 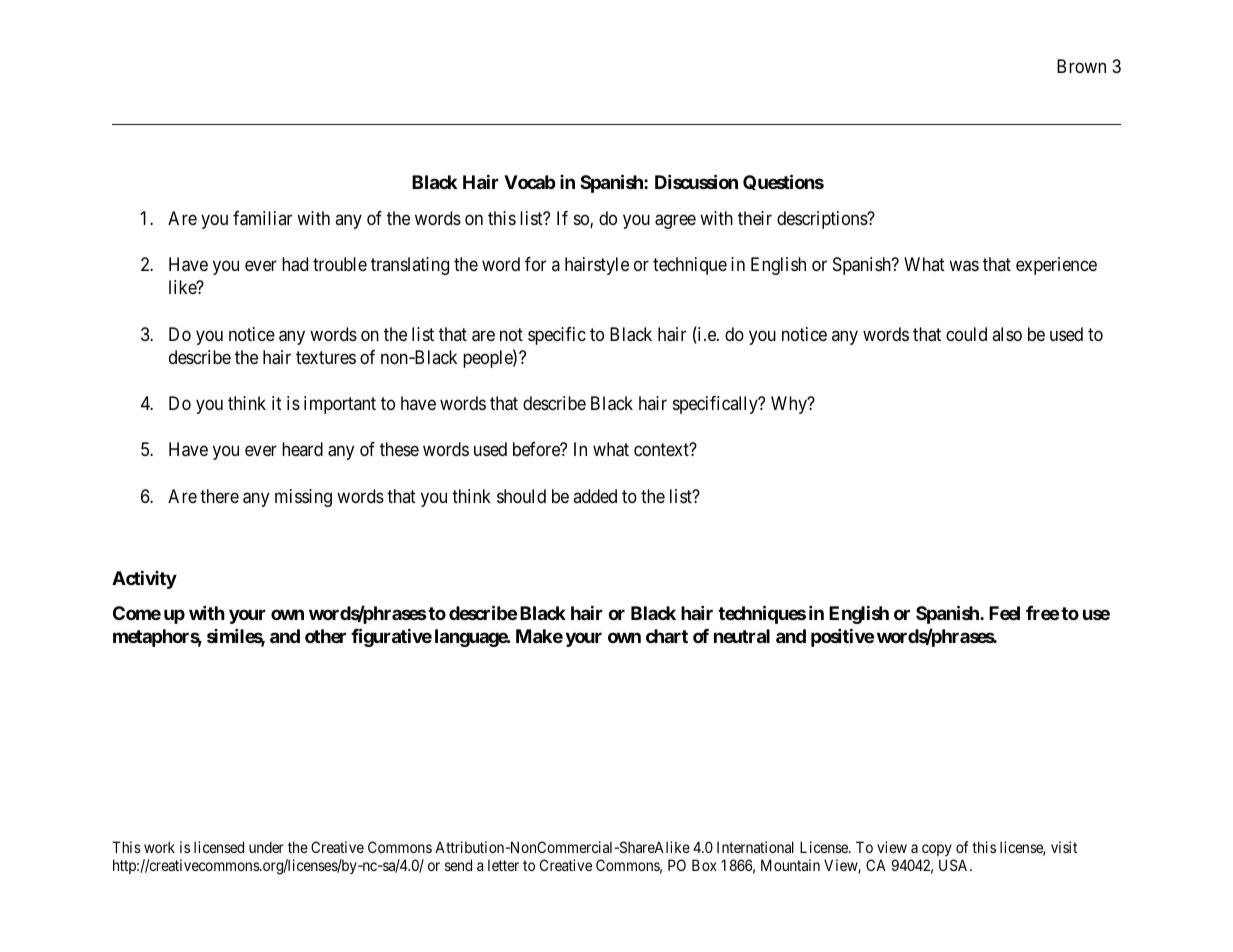 What do you see at coordinates (302, 449) in the screenshot?
I see `heard` at bounding box center [302, 449].
